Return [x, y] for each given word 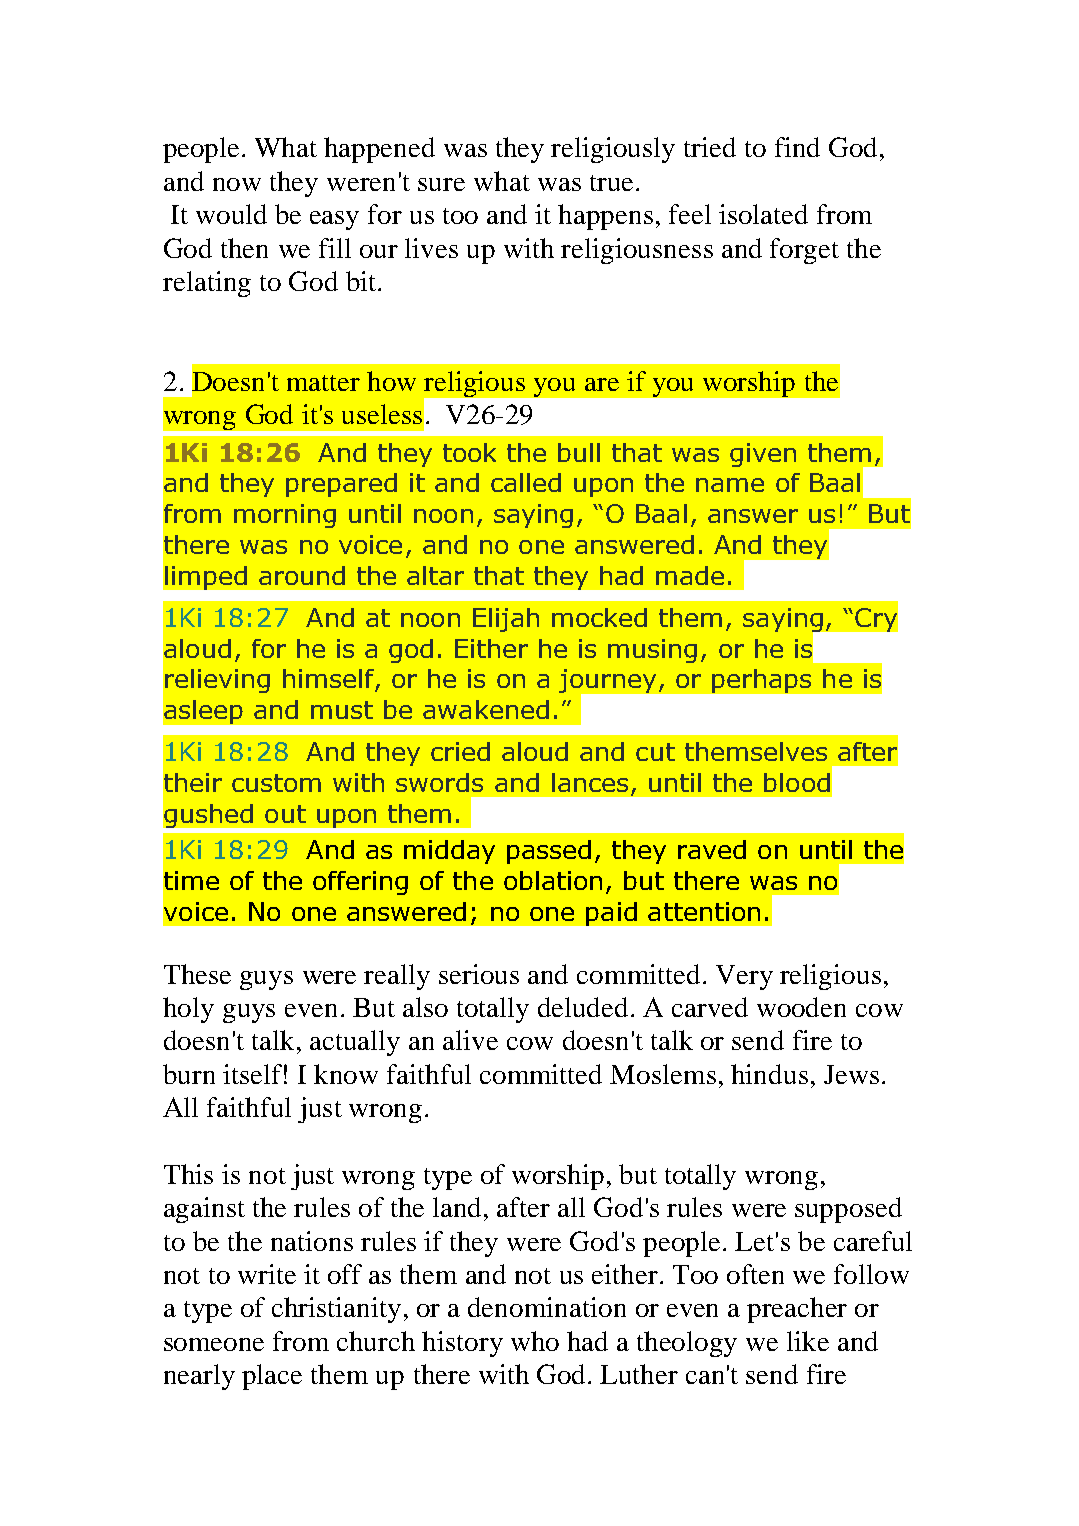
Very [744, 977]
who [535, 1341]
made [690, 575]
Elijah [506, 620]
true [611, 183]
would [231, 214]
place [272, 1377]
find [797, 147]
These [197, 974]
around [302, 575]
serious [479, 974]
